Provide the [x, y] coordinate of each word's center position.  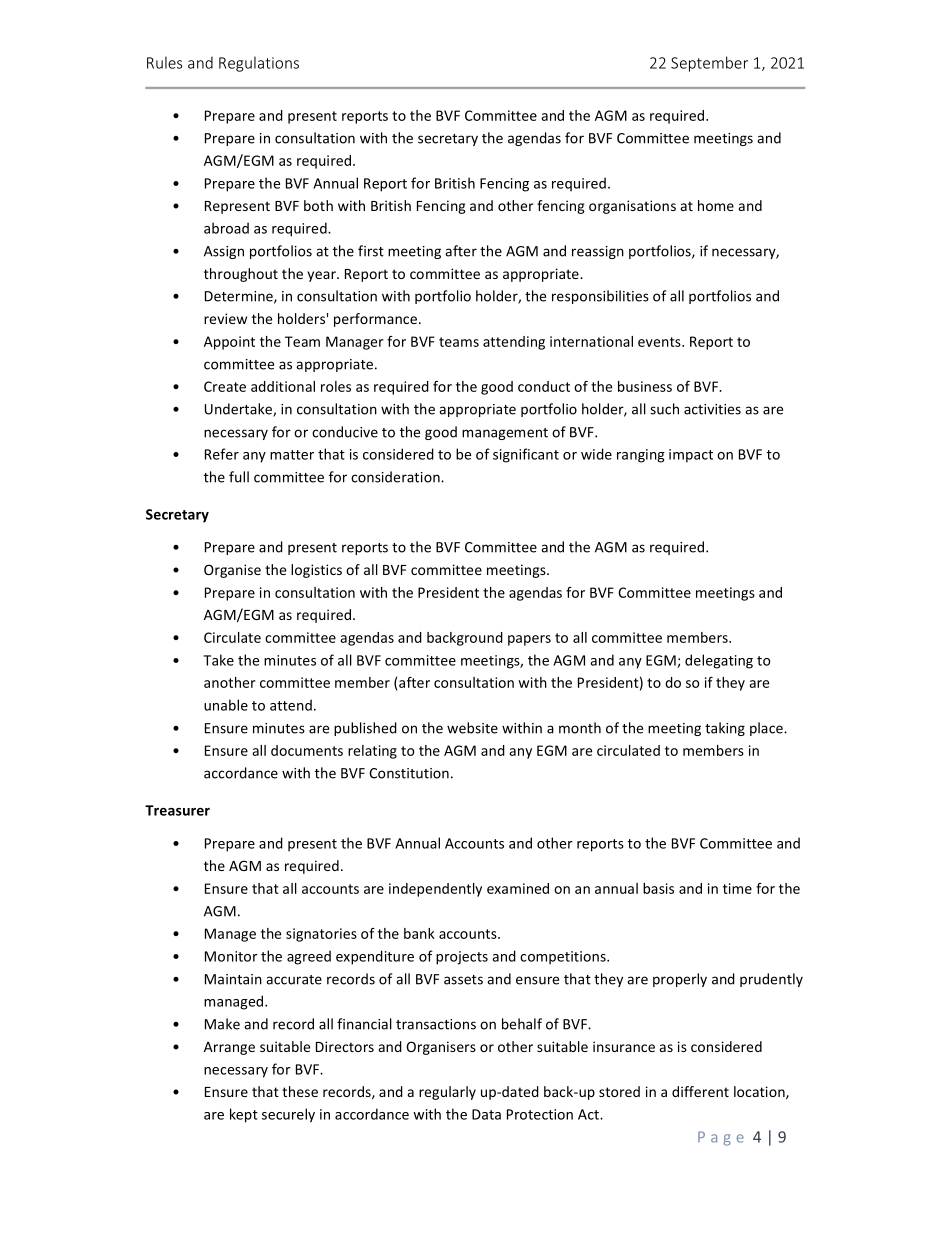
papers [529, 640]
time [737, 888]
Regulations [259, 64]
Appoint [229, 343]
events [660, 342]
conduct [544, 386]
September [709, 64]
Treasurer [177, 810]
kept [244, 1115]
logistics [316, 571]
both [318, 205]
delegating [719, 661]
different [700, 1091]
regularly [447, 1093]
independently [435, 890]
